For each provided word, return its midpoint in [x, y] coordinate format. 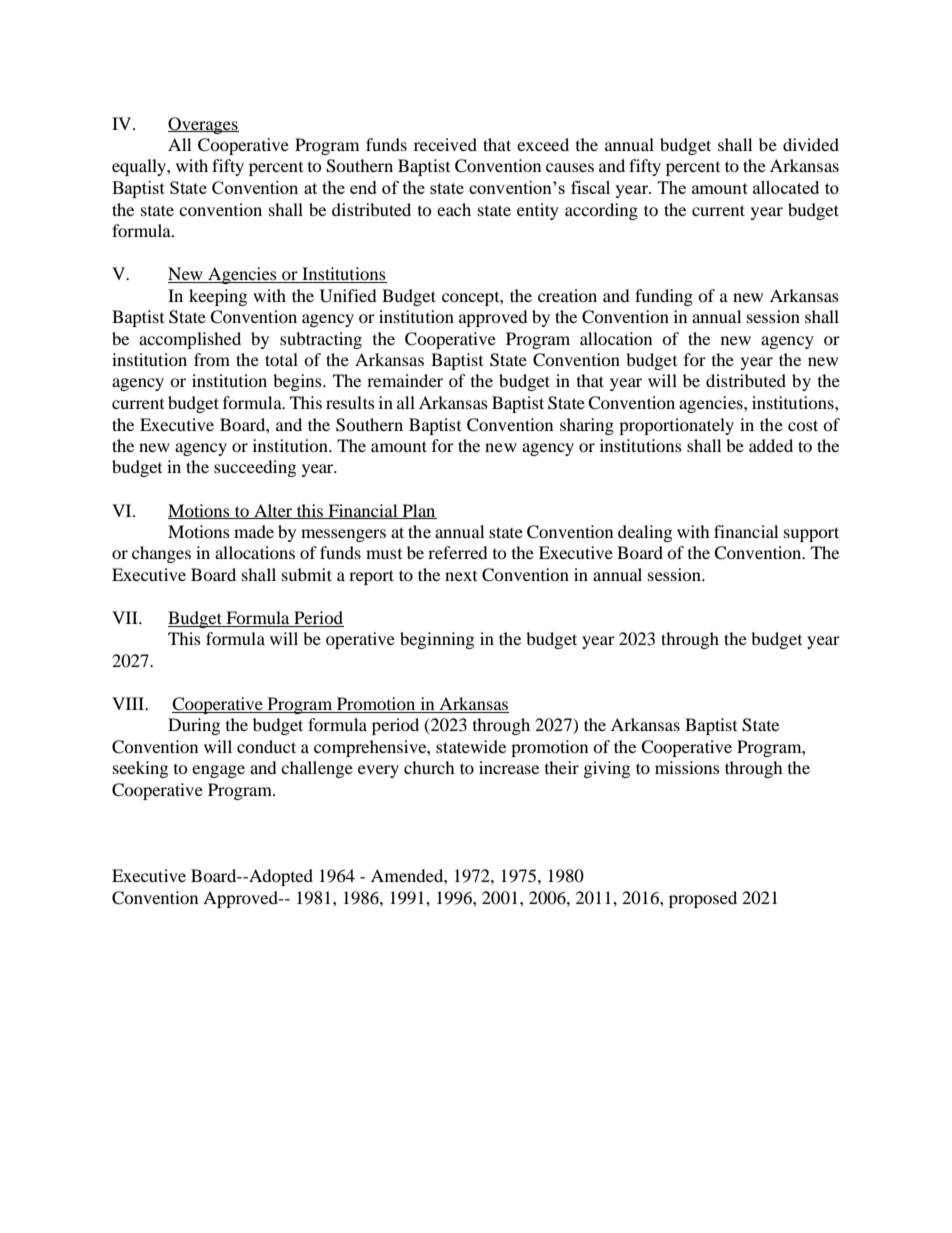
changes [161, 554]
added [771, 445]
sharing [587, 426]
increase [509, 767]
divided [811, 144]
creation [567, 295]
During [194, 726]
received [445, 144]
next [461, 576]
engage [218, 771]
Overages [203, 125]
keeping [218, 297]
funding [664, 297]
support [811, 534]
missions [687, 767]
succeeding [255, 468]
